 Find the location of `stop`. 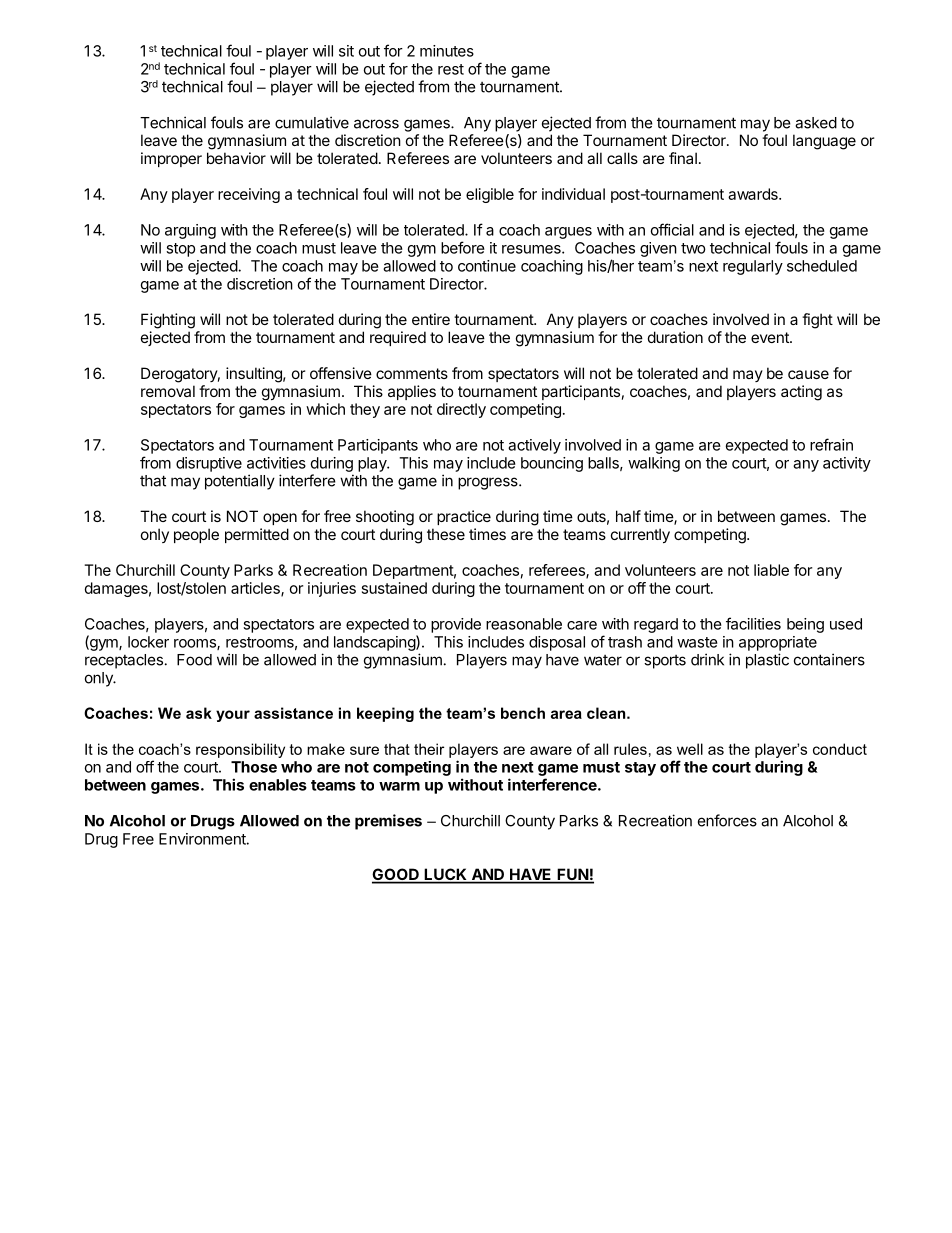

stop is located at coordinates (180, 250).
